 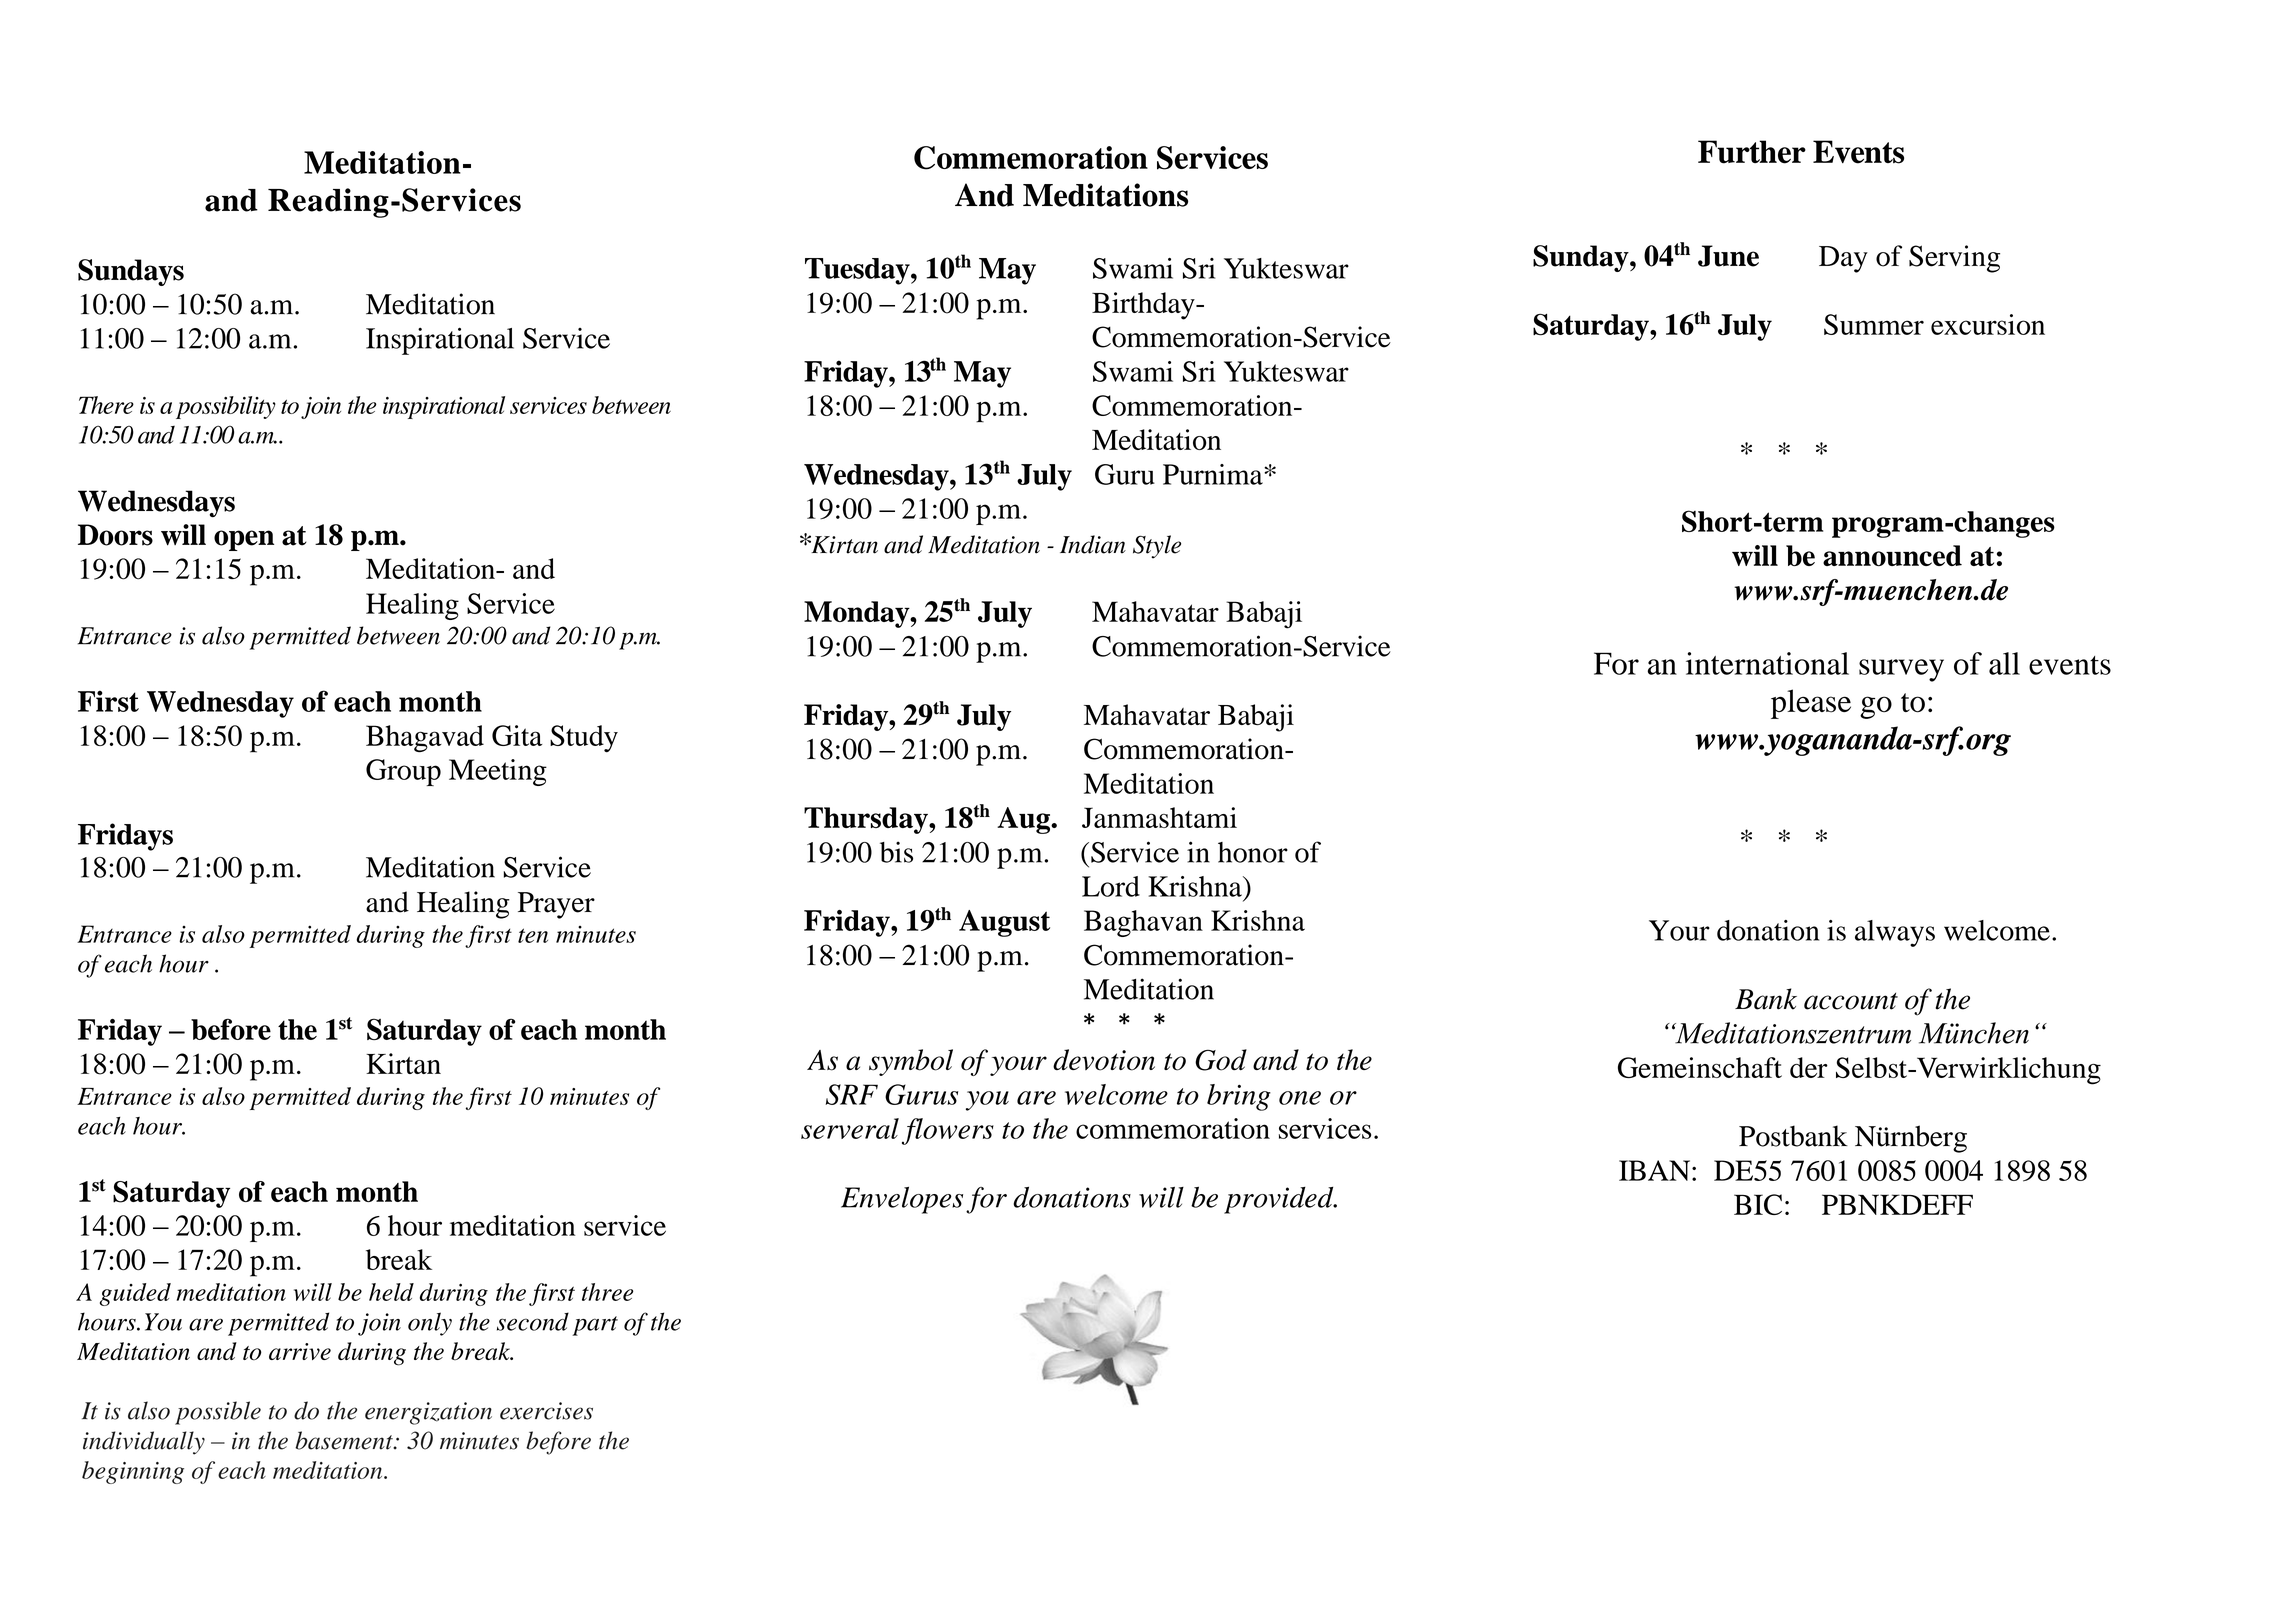 I want to click on June, so click(x=1728, y=256).
